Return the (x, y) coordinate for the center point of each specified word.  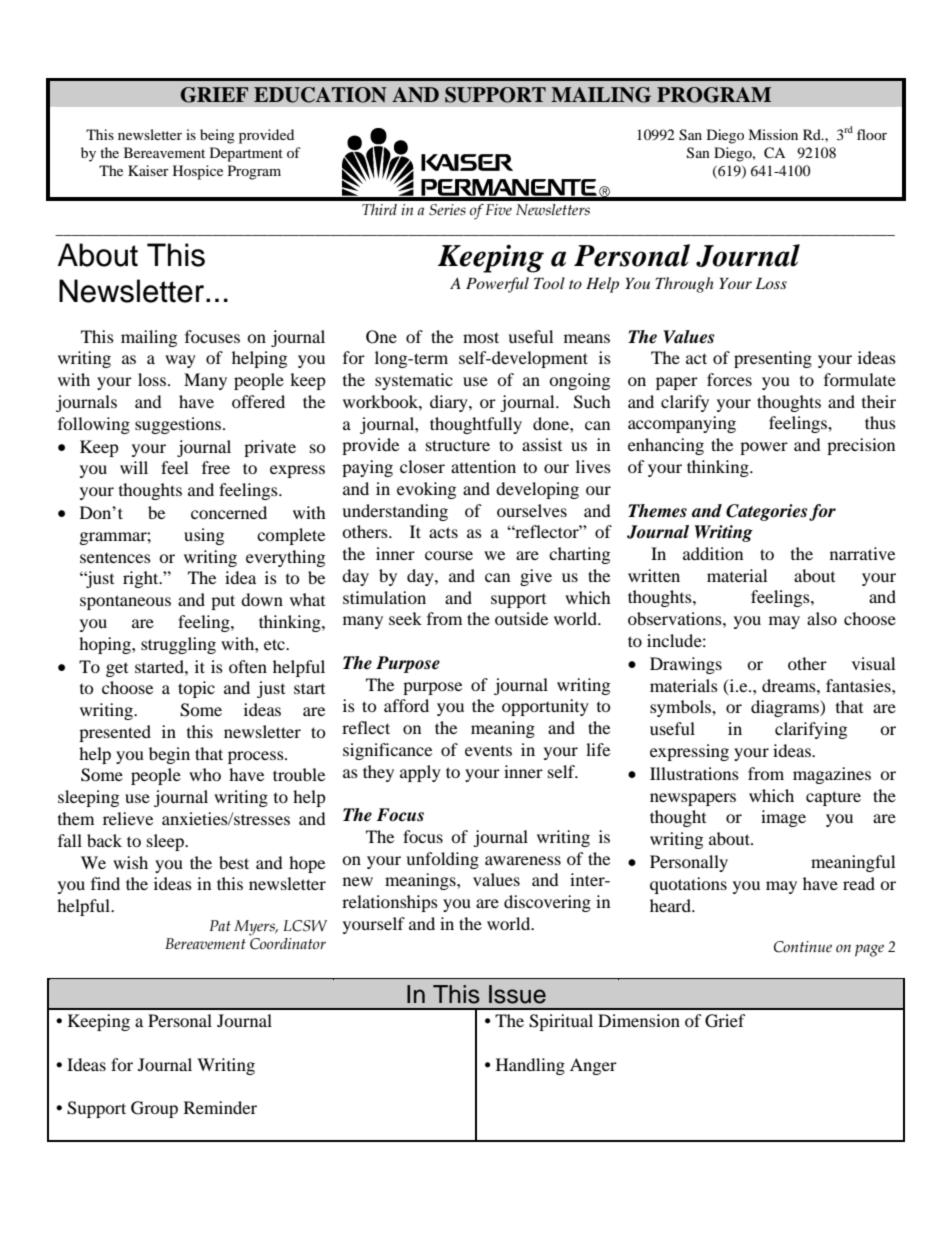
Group (154, 1109)
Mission (773, 134)
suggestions (179, 425)
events (488, 750)
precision (861, 446)
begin (169, 755)
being (217, 136)
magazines (832, 775)
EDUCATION (320, 95)
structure (458, 445)
